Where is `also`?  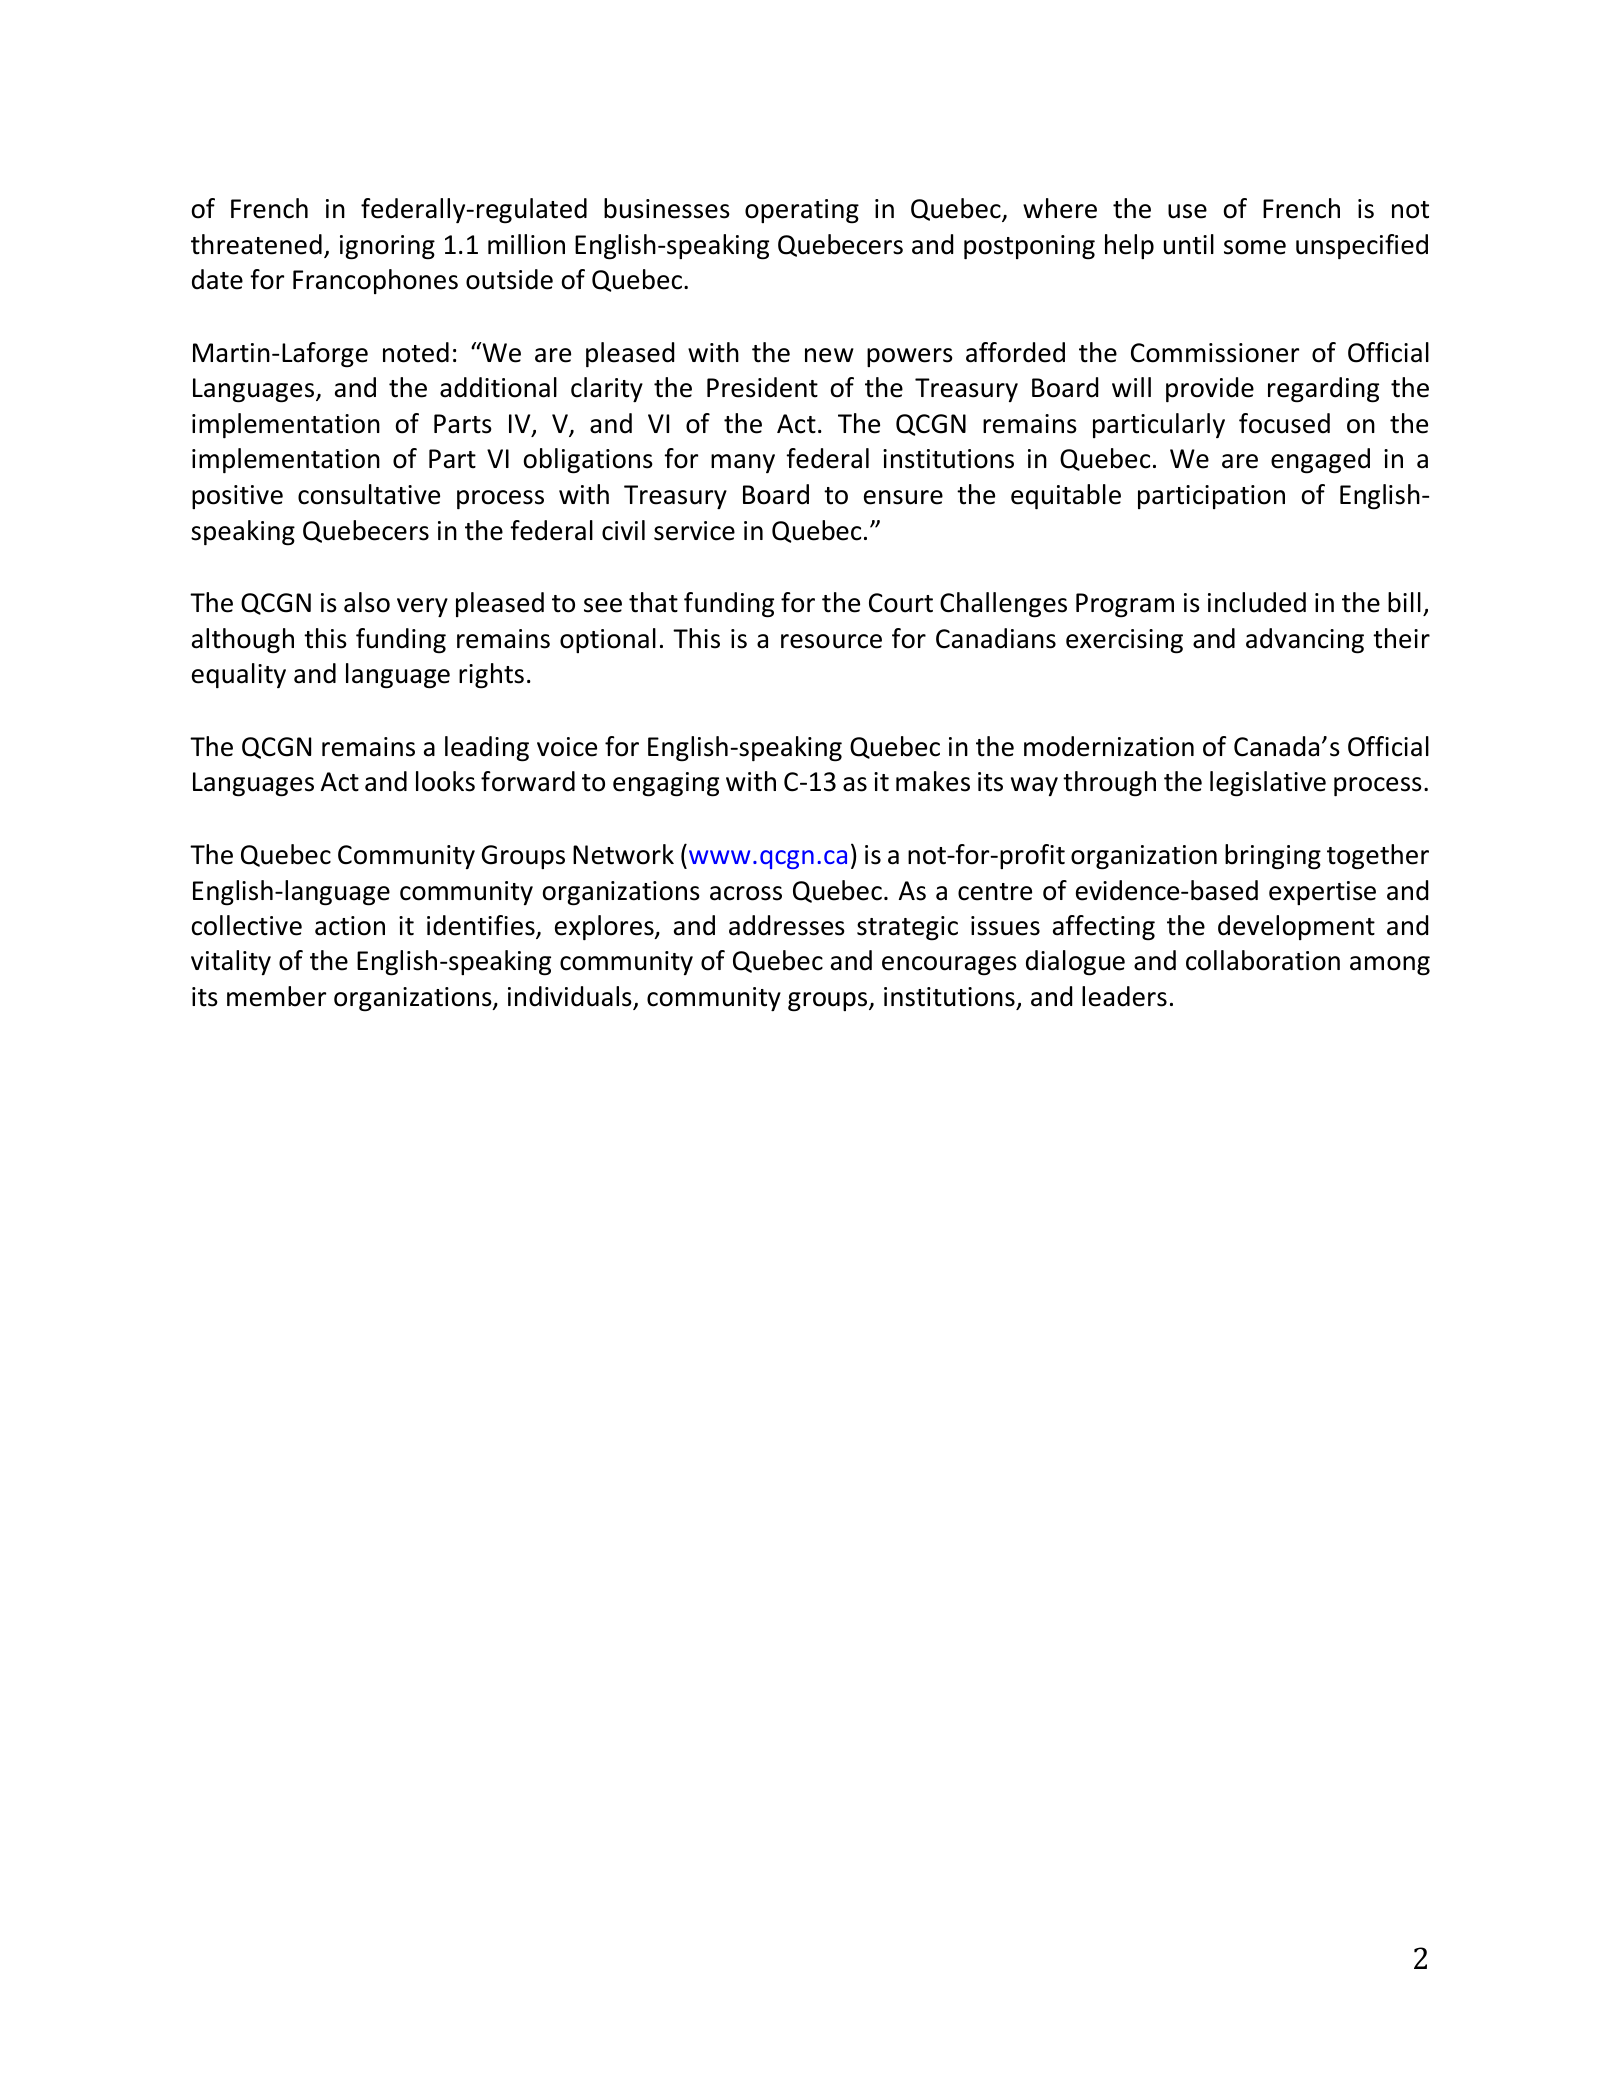
also is located at coordinates (367, 602).
